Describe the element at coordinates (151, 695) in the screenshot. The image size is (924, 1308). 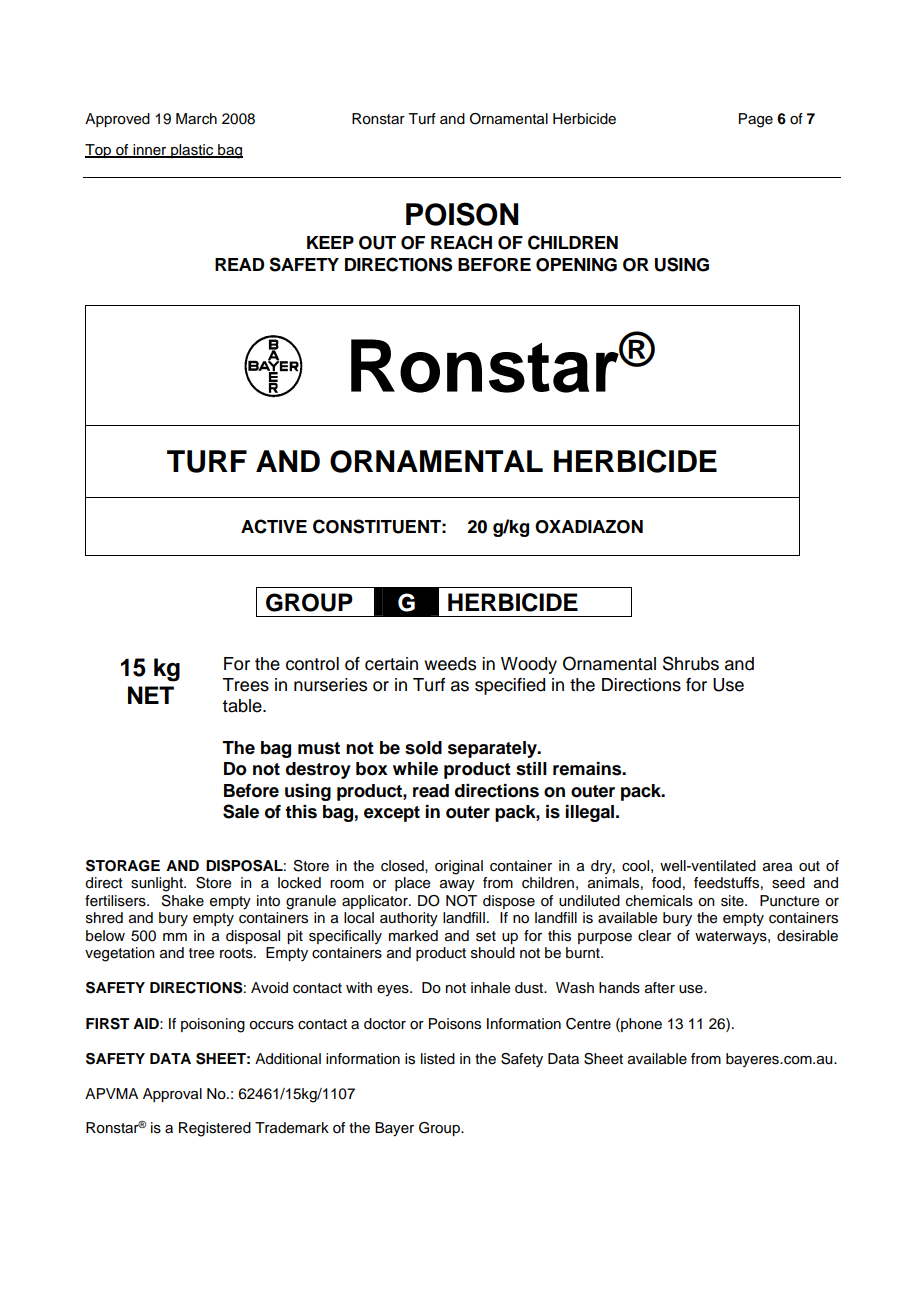
I see `NET` at that location.
